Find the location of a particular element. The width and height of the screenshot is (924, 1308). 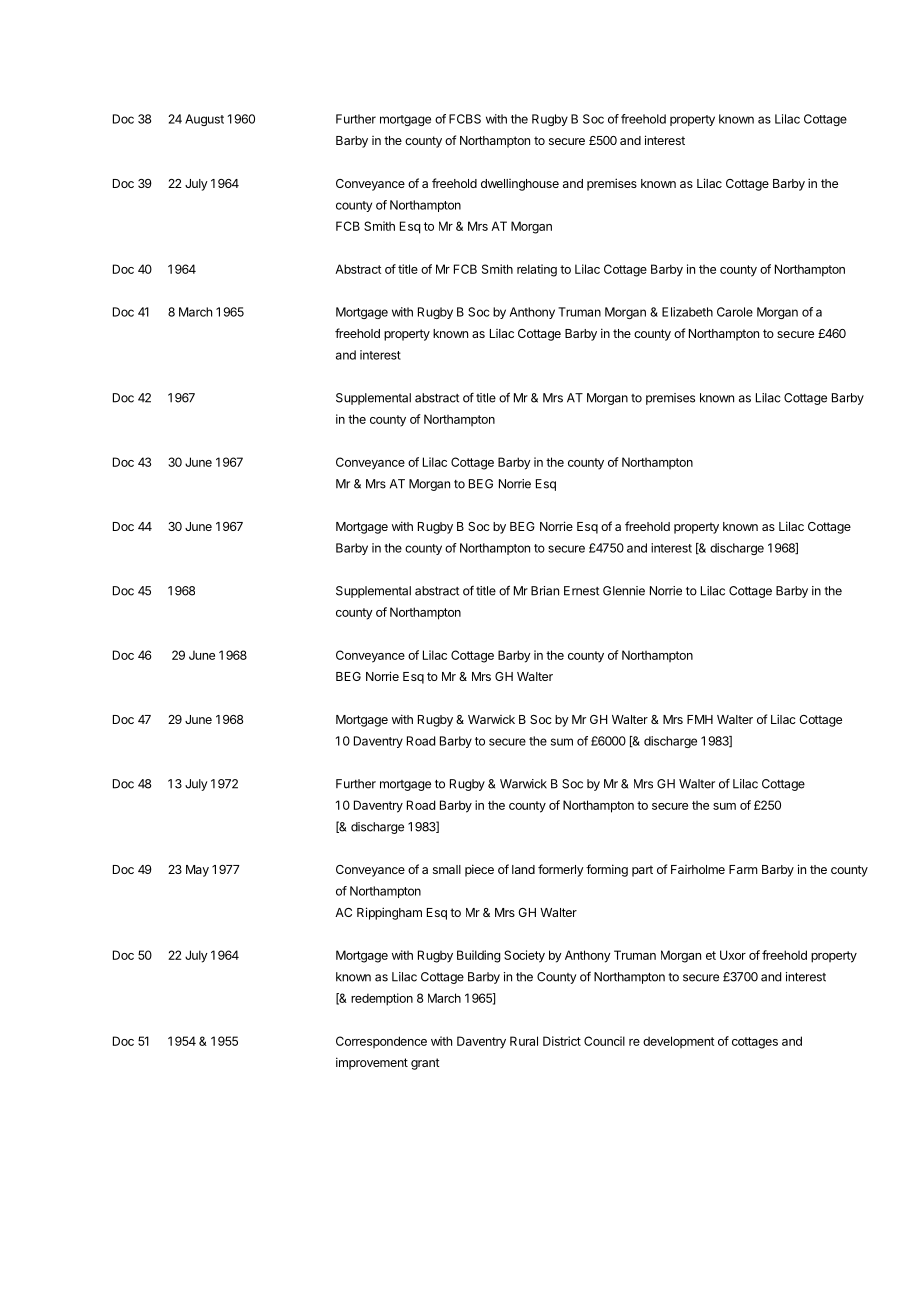

improvement is located at coordinates (372, 1063).
